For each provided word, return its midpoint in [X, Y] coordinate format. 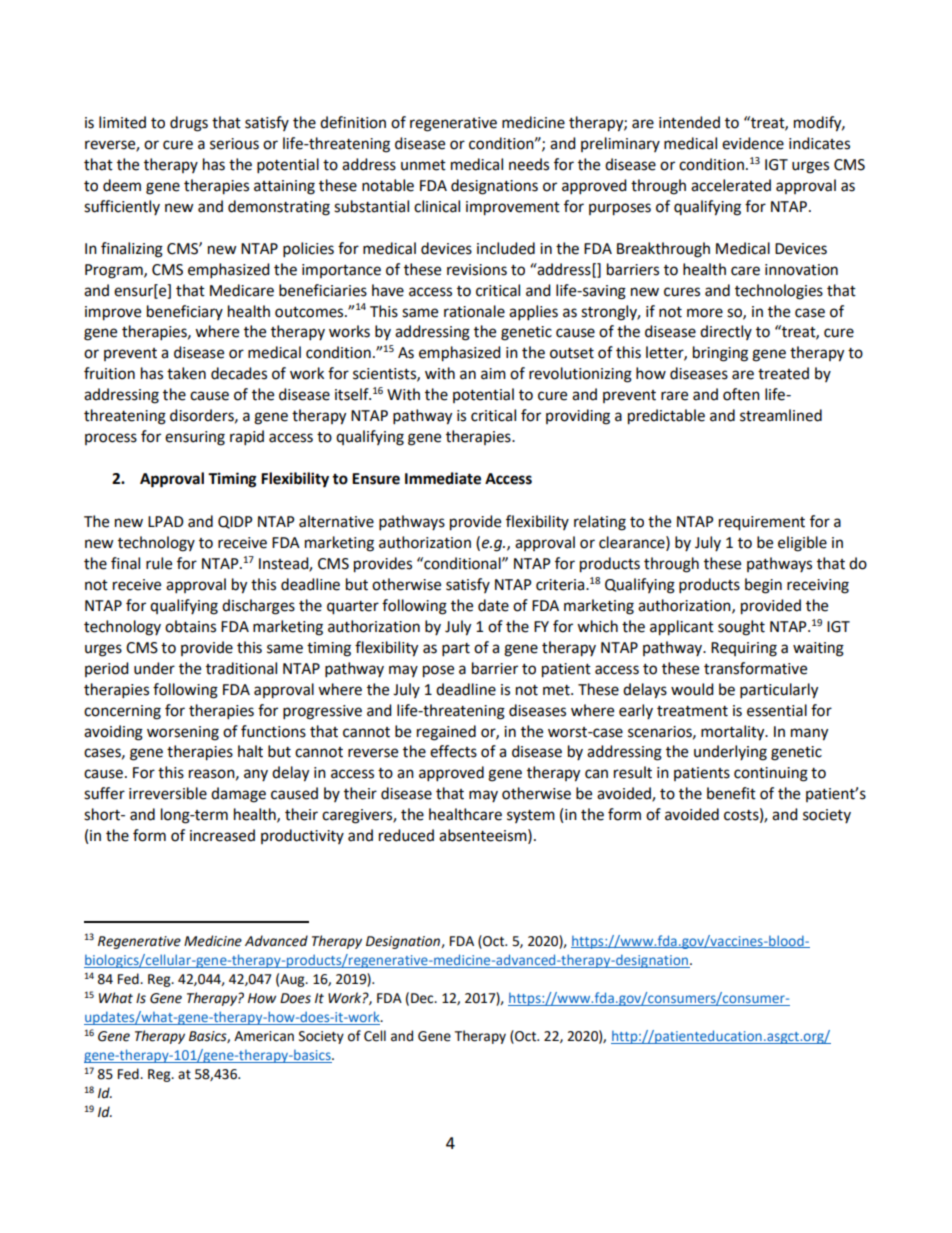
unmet [423, 165]
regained [446, 733]
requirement [762, 523]
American [264, 1036]
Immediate [443, 478]
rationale [474, 311]
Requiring [744, 649]
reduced [406, 835]
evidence [753, 143]
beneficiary [185, 312]
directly [726, 332]
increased [222, 835]
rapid [247, 438]
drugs [189, 124]
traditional [241, 668]
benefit [731, 793]
